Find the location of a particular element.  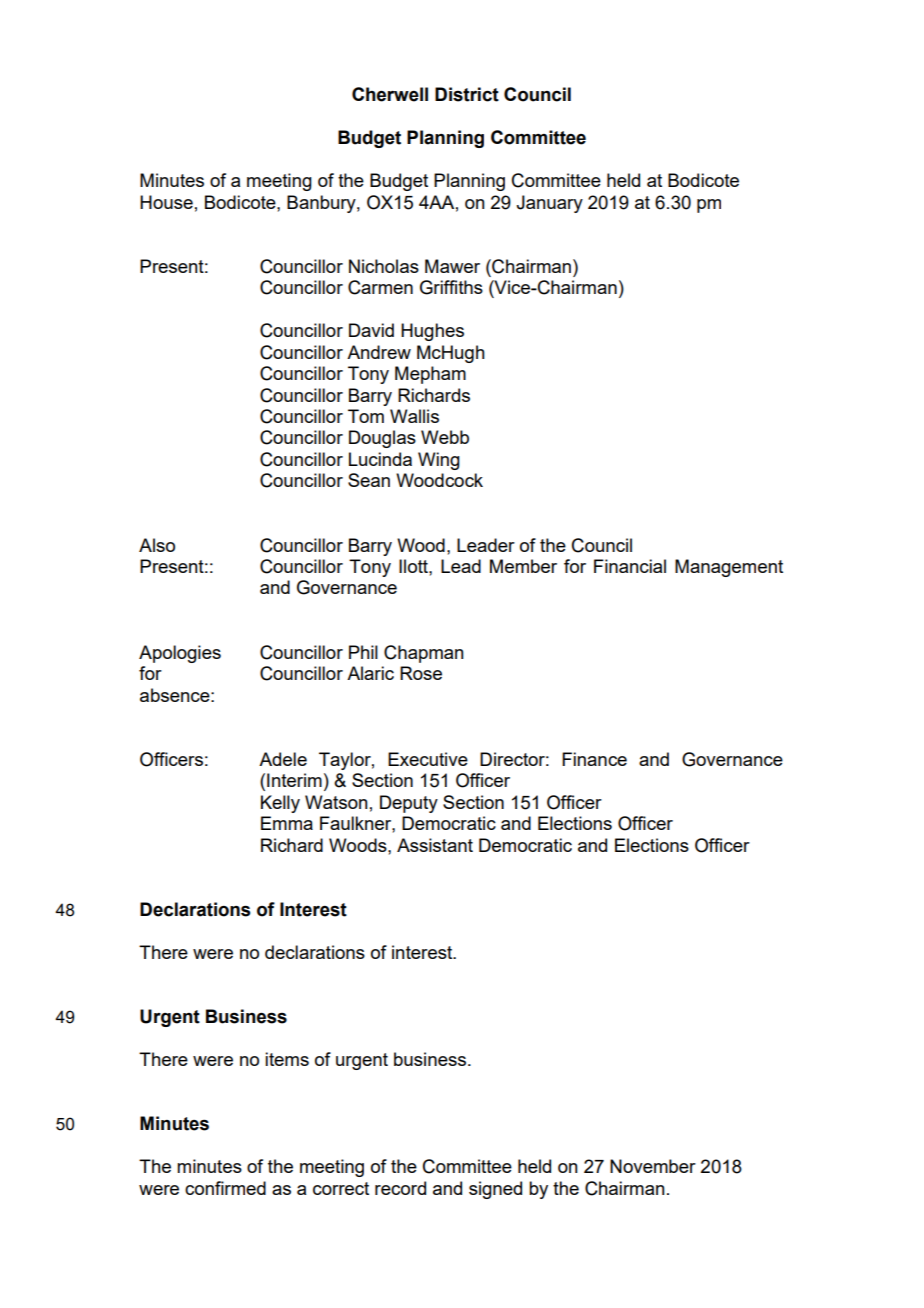

District is located at coordinates (467, 94).
